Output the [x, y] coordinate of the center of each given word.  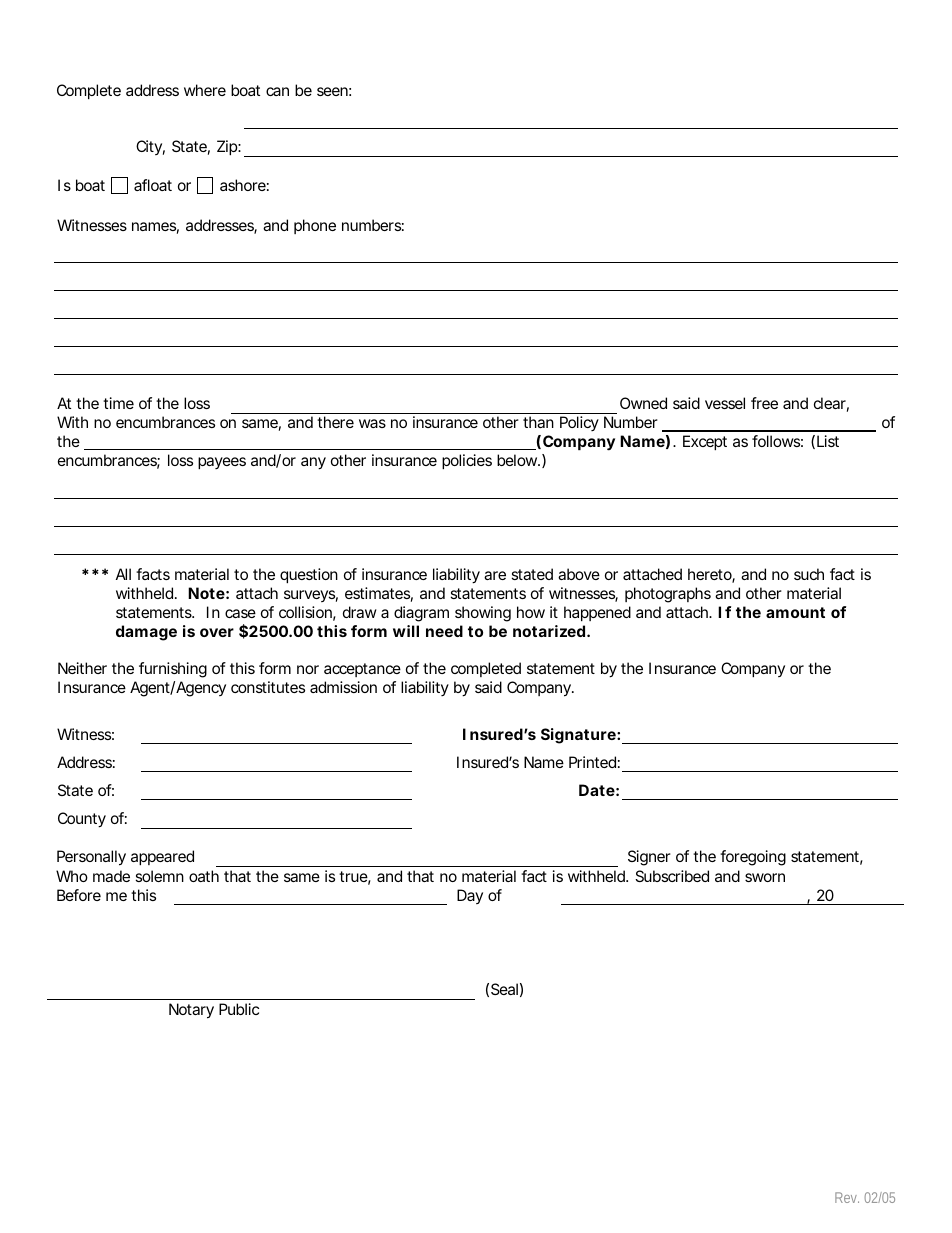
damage [146, 633]
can [277, 91]
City [150, 147]
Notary [191, 1011]
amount [795, 612]
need [444, 631]
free [764, 403]
